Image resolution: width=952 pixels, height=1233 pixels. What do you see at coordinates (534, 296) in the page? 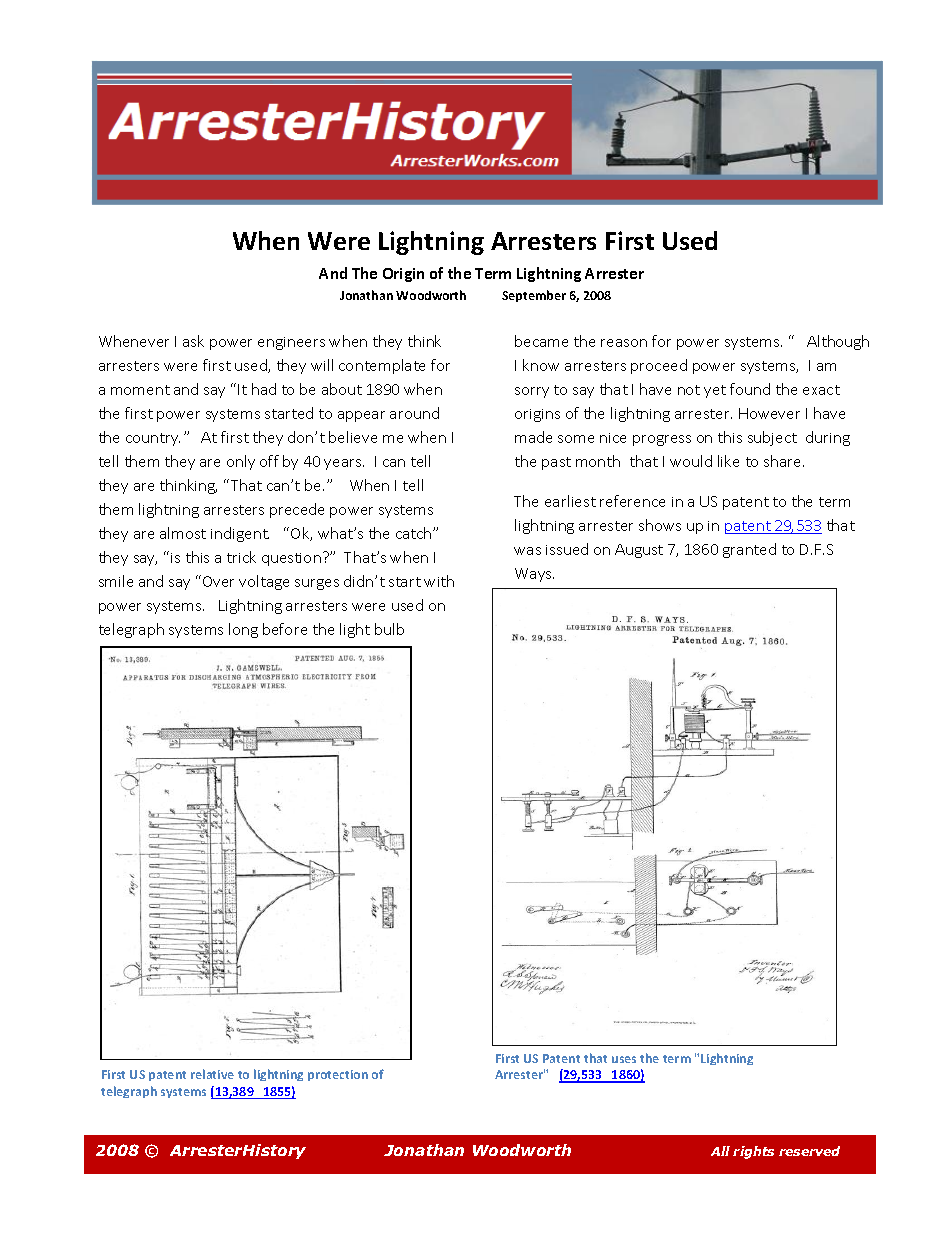
I see `September` at bounding box center [534, 296].
